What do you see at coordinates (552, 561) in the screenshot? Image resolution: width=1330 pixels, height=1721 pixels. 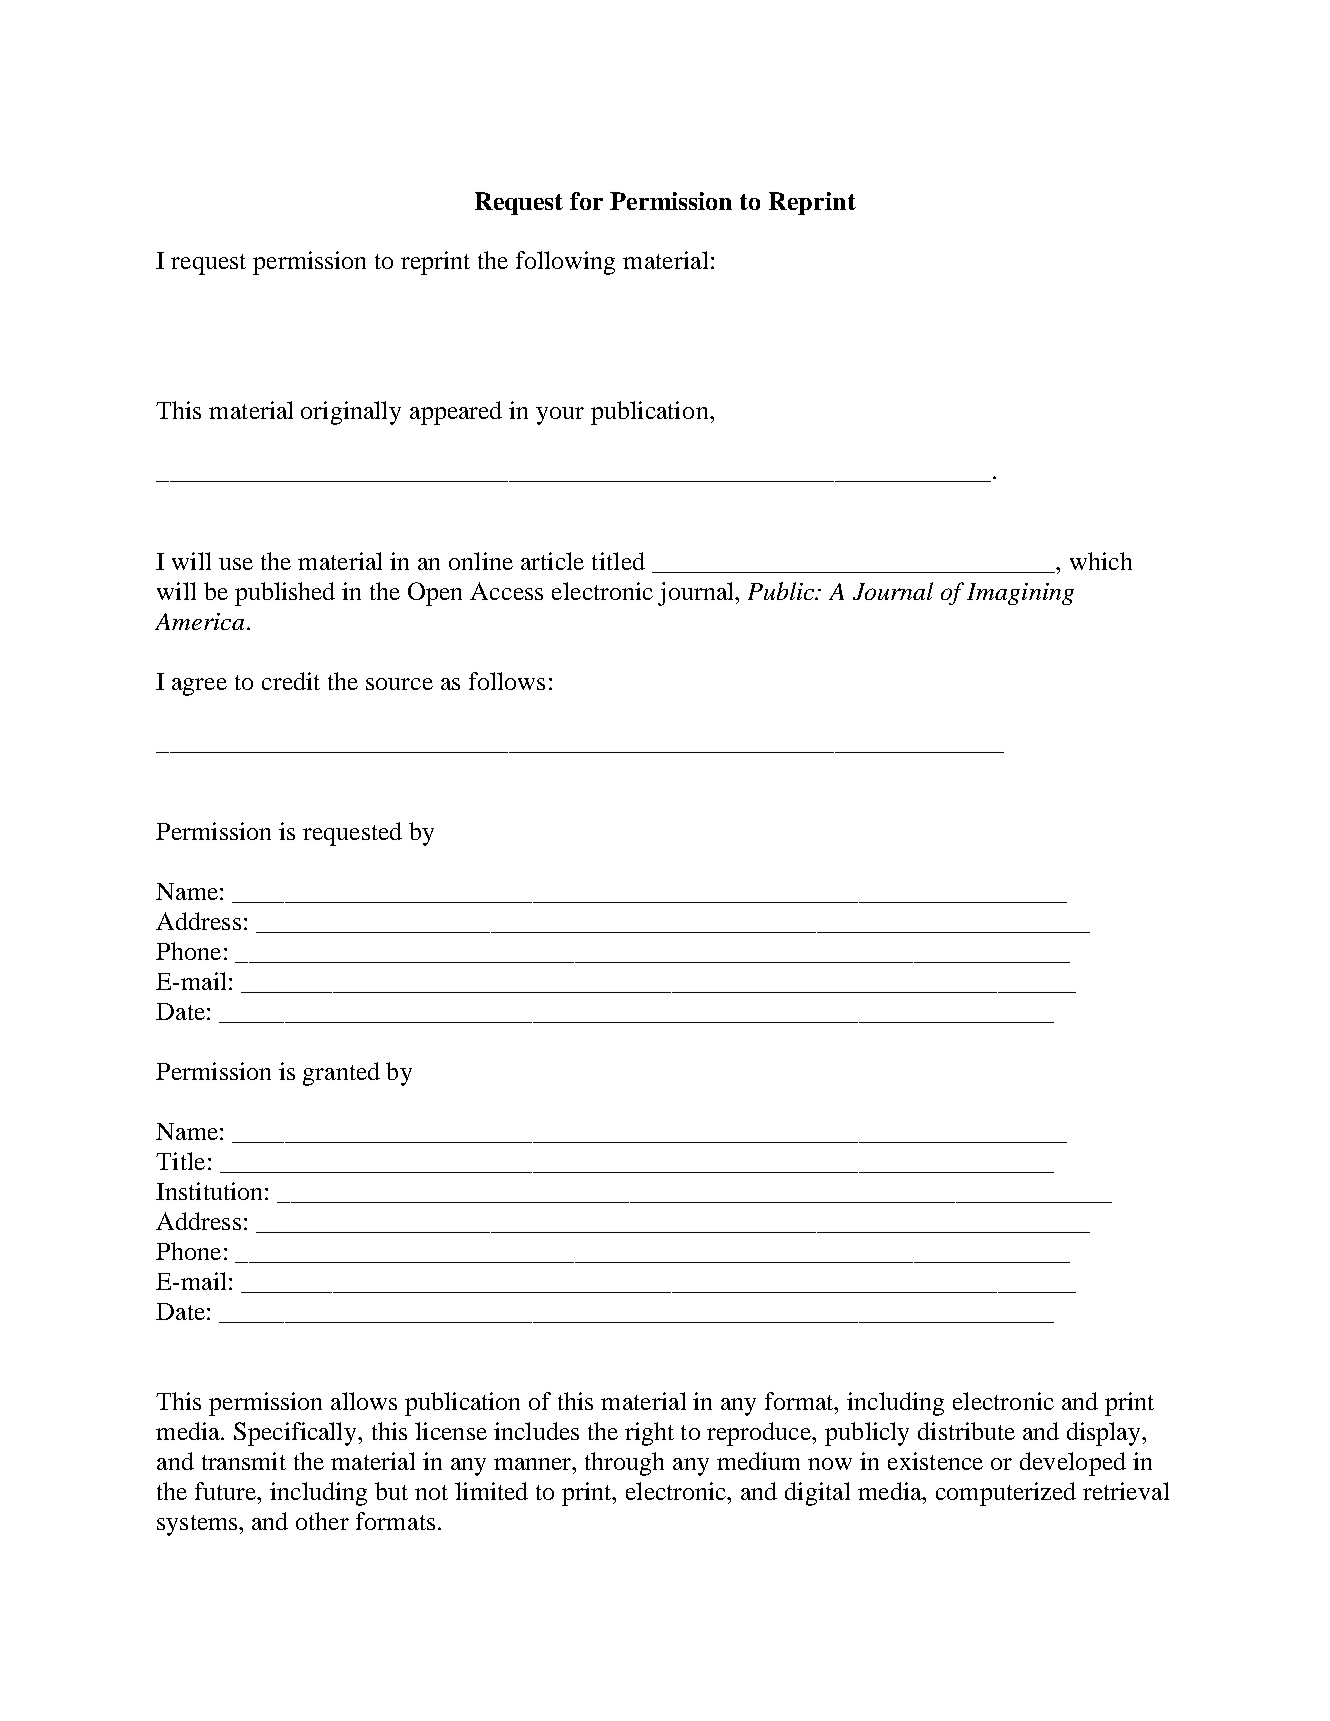 I see `article` at bounding box center [552, 561].
